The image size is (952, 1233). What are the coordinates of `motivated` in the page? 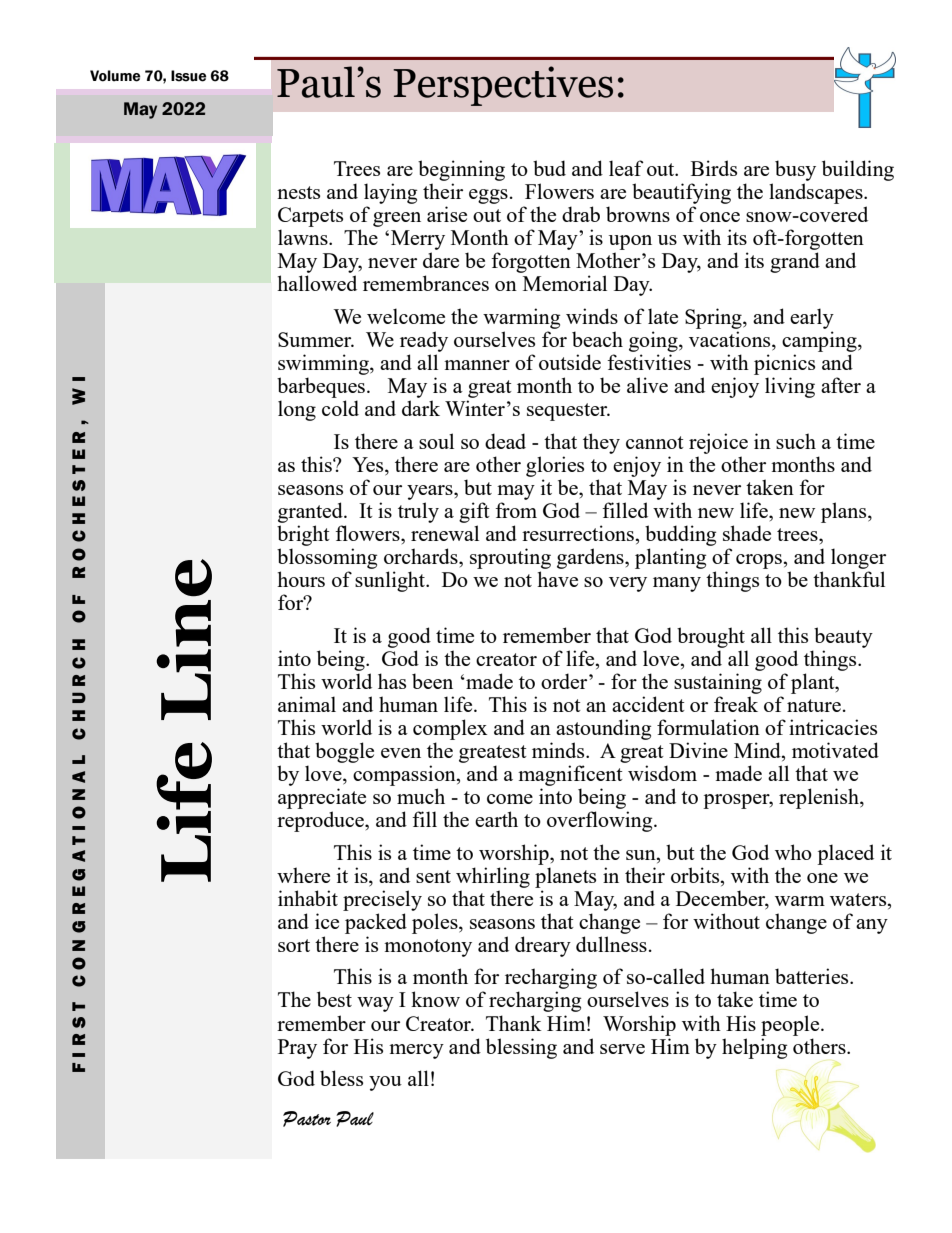 It's located at (835, 750).
